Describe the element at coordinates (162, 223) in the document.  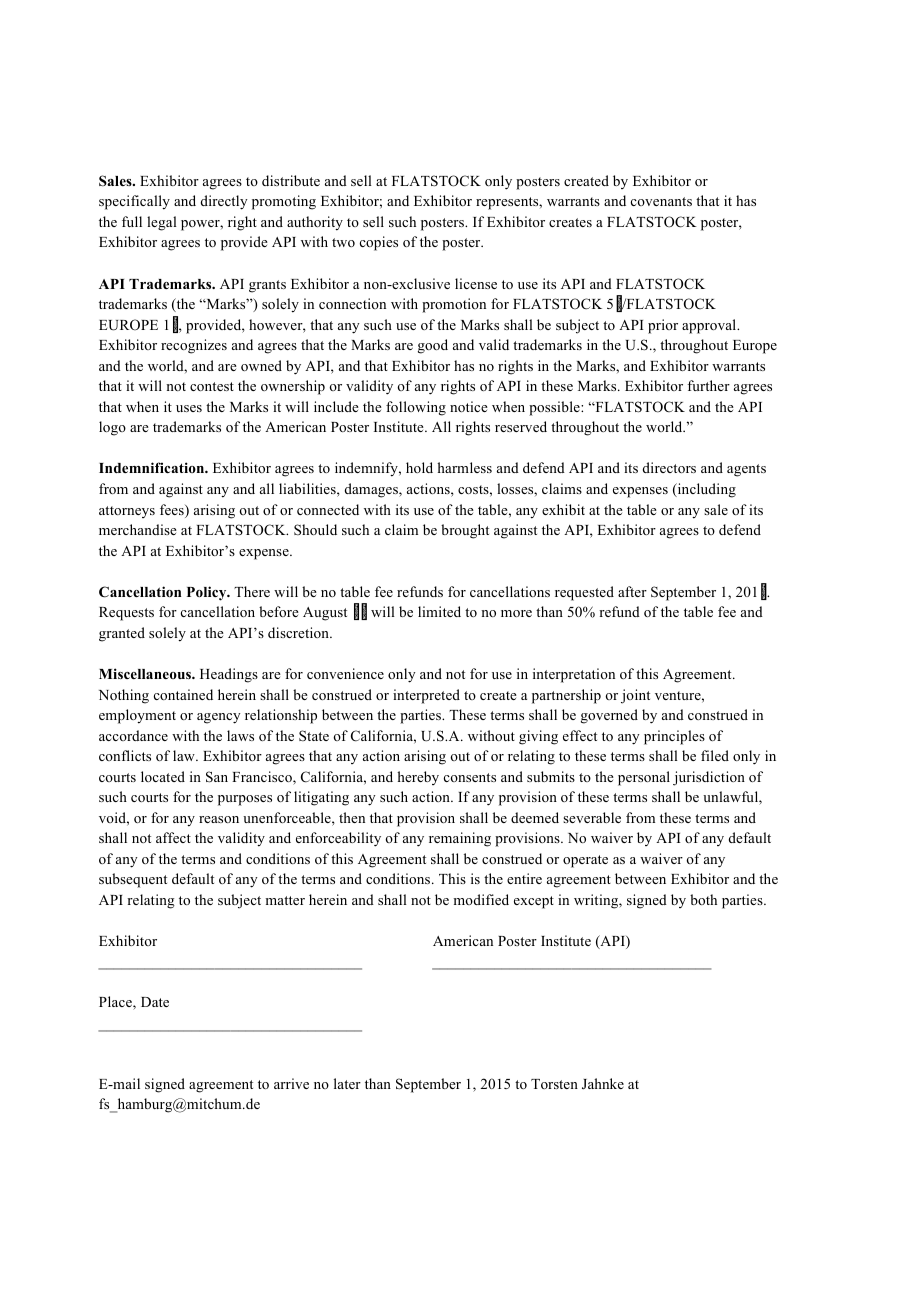
I see `legal` at that location.
